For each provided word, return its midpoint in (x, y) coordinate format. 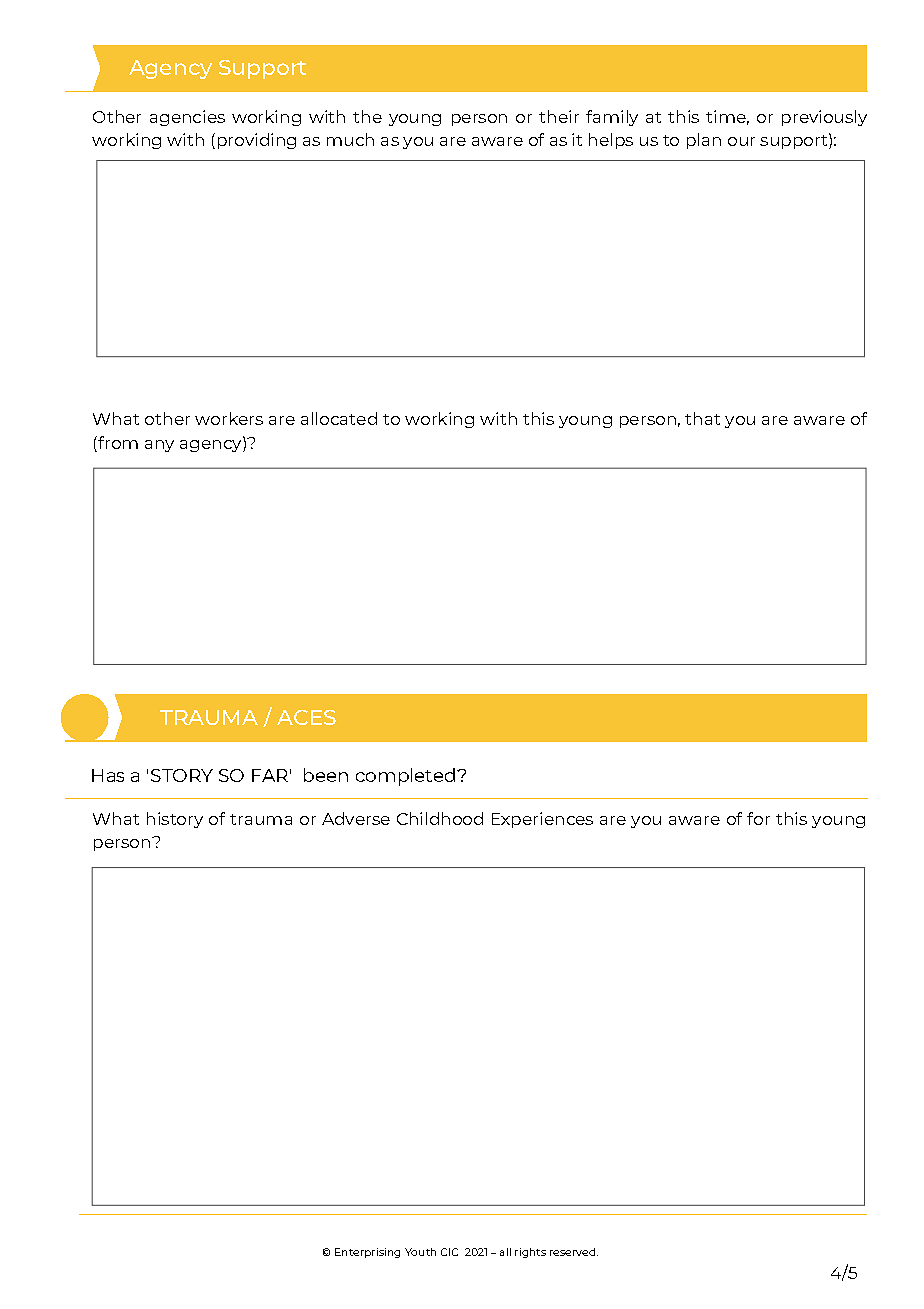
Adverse (356, 818)
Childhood (440, 818)
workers (229, 418)
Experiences (542, 820)
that (702, 418)
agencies (187, 118)
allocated (339, 418)
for (758, 818)
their (559, 116)
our (741, 141)
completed (407, 777)
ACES (306, 717)
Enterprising (367, 1253)
